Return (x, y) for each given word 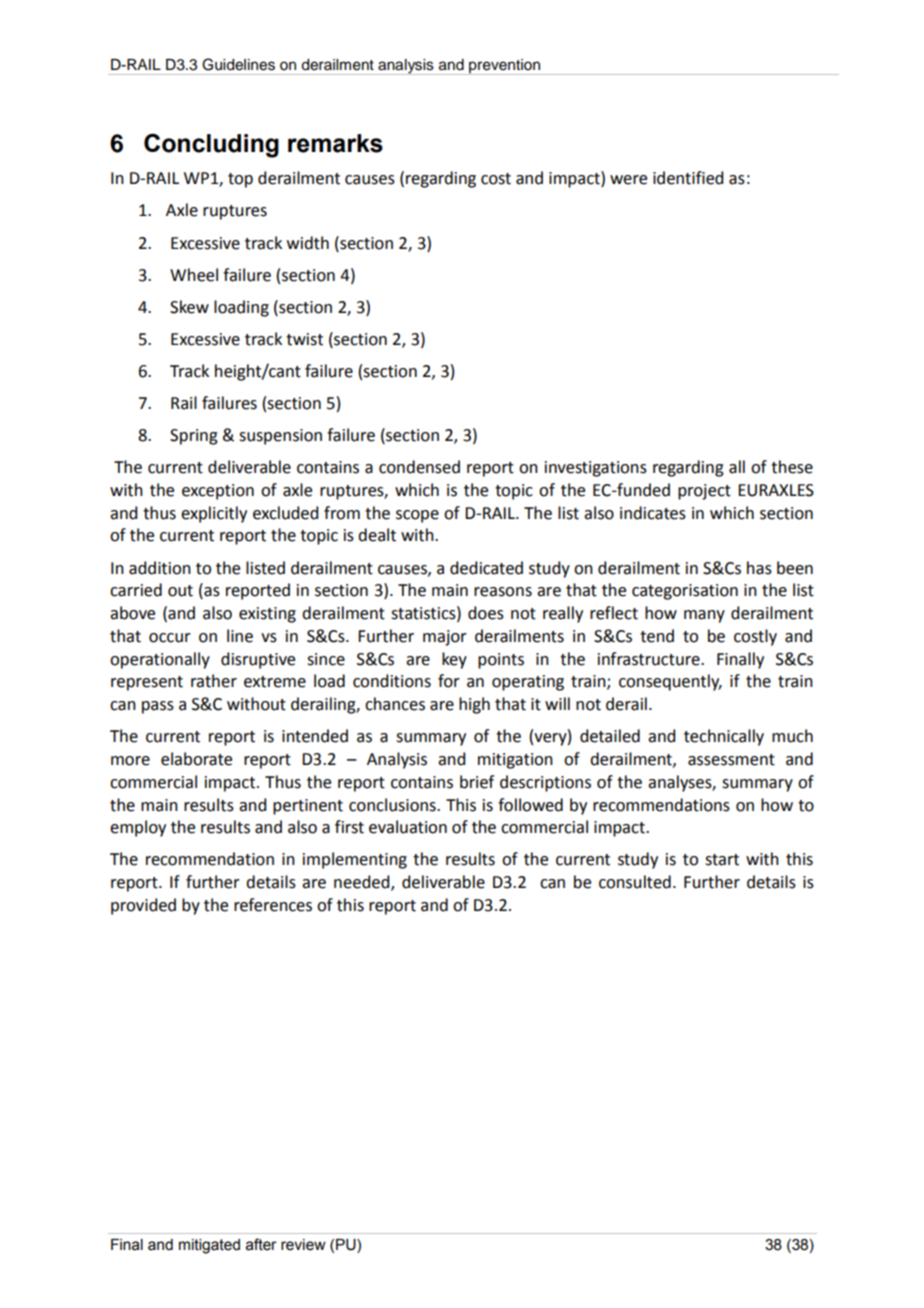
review (303, 1245)
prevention (505, 67)
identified (688, 178)
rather (214, 681)
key (454, 660)
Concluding (211, 145)
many (704, 616)
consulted (635, 882)
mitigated (209, 1246)
